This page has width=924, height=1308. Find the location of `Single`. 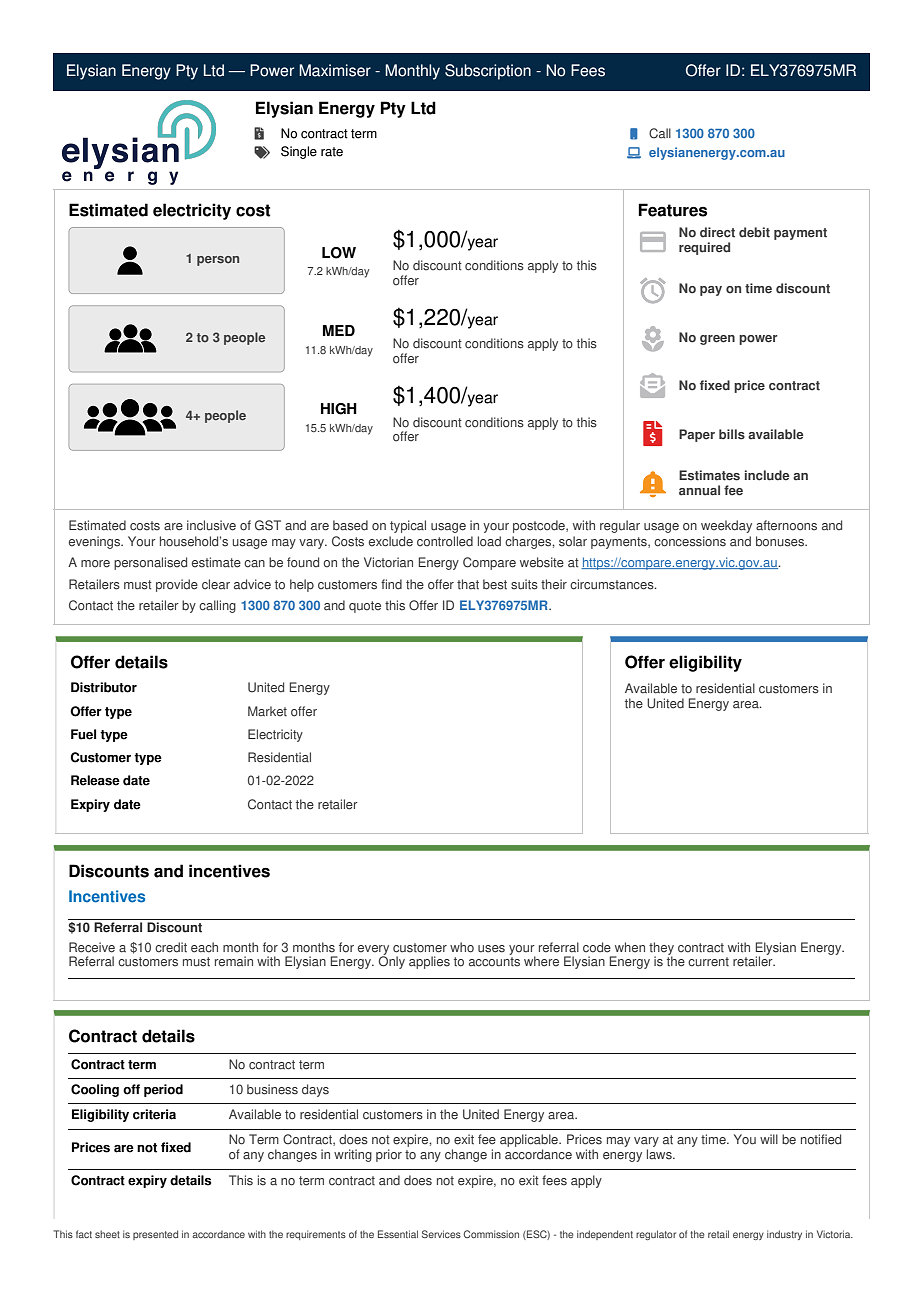

Single is located at coordinates (299, 152).
